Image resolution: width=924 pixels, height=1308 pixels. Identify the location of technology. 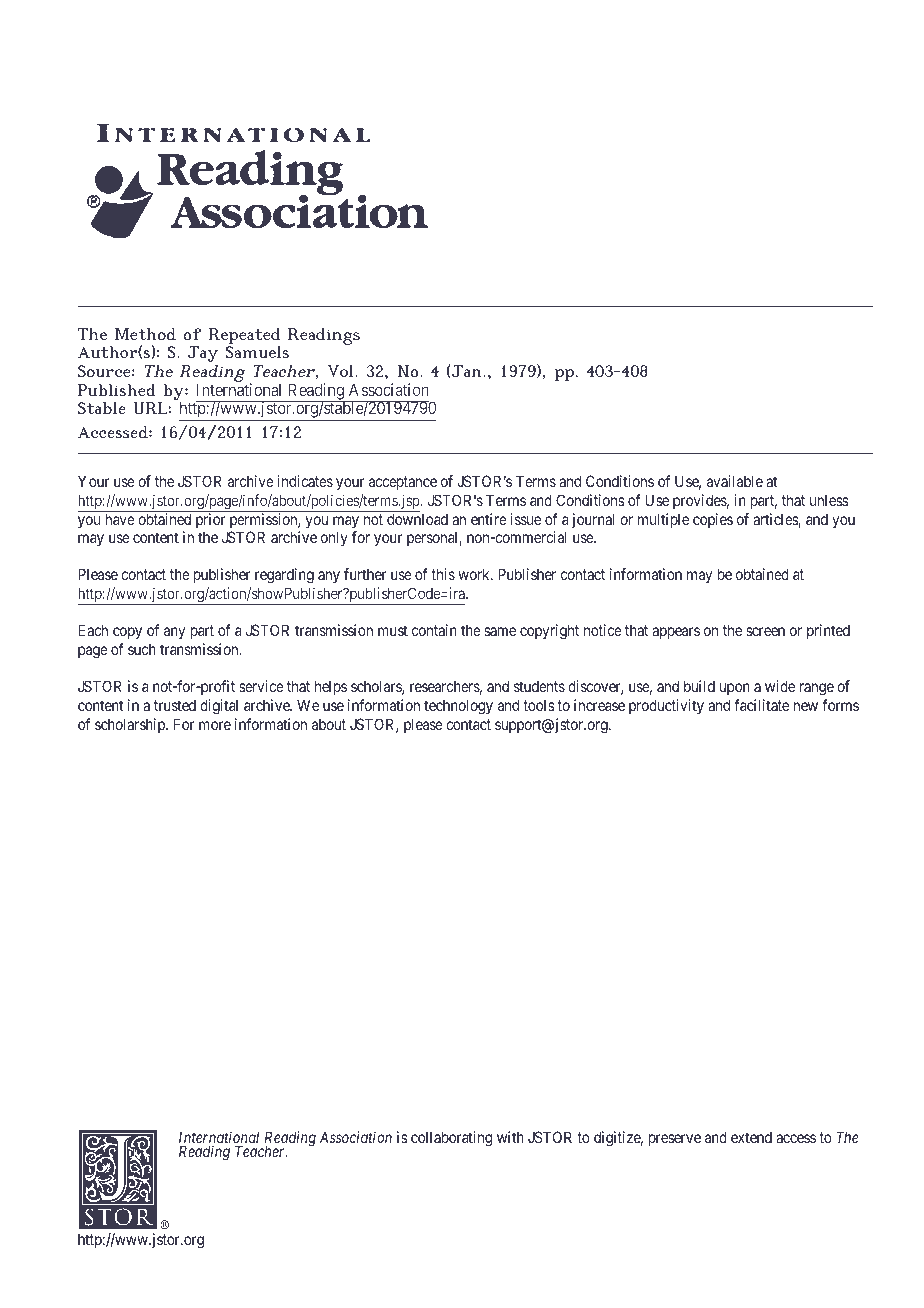
(458, 707).
